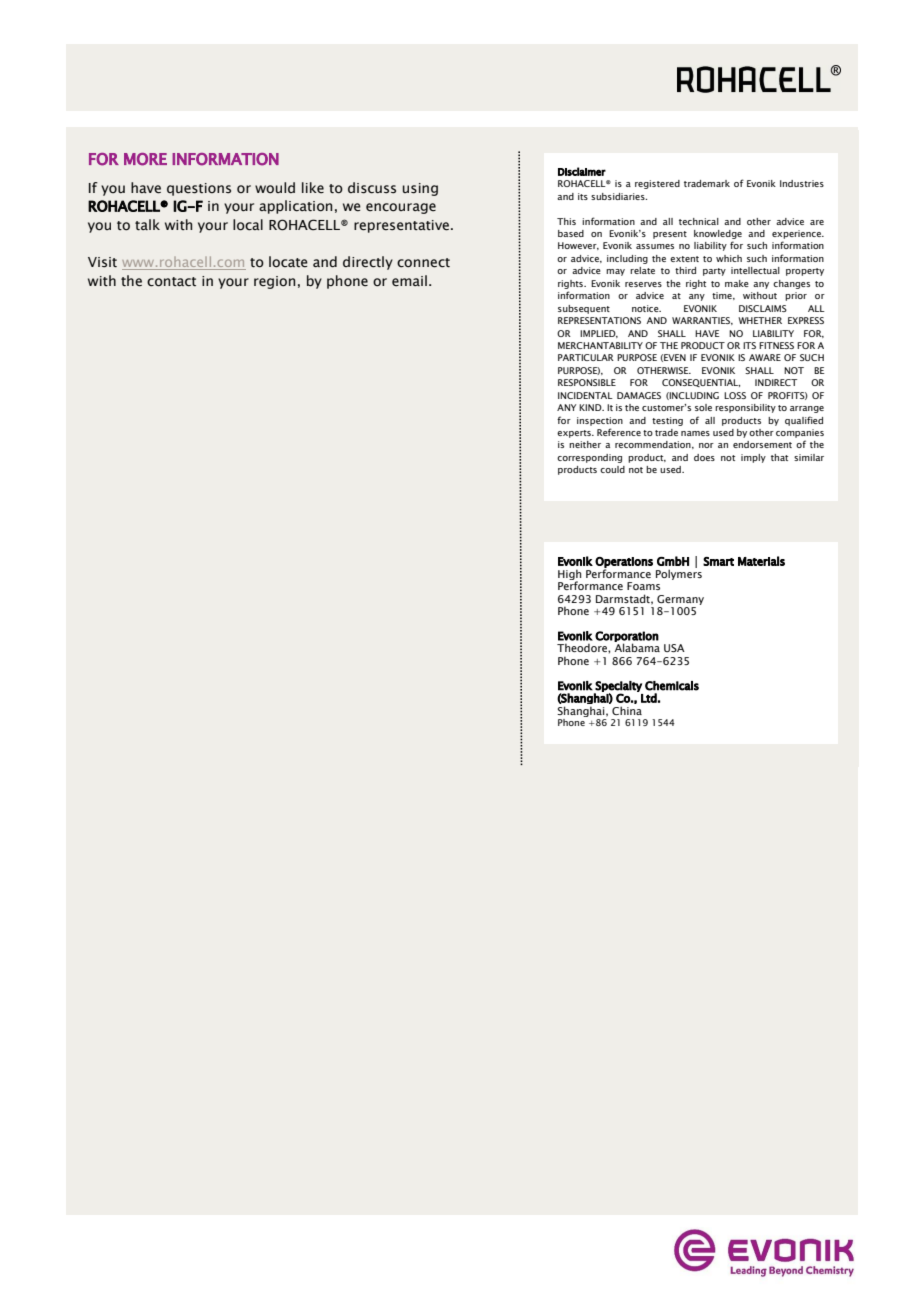 The image size is (924, 1308). Describe the element at coordinates (643, 586) in the document. I see `Foams` at that location.
